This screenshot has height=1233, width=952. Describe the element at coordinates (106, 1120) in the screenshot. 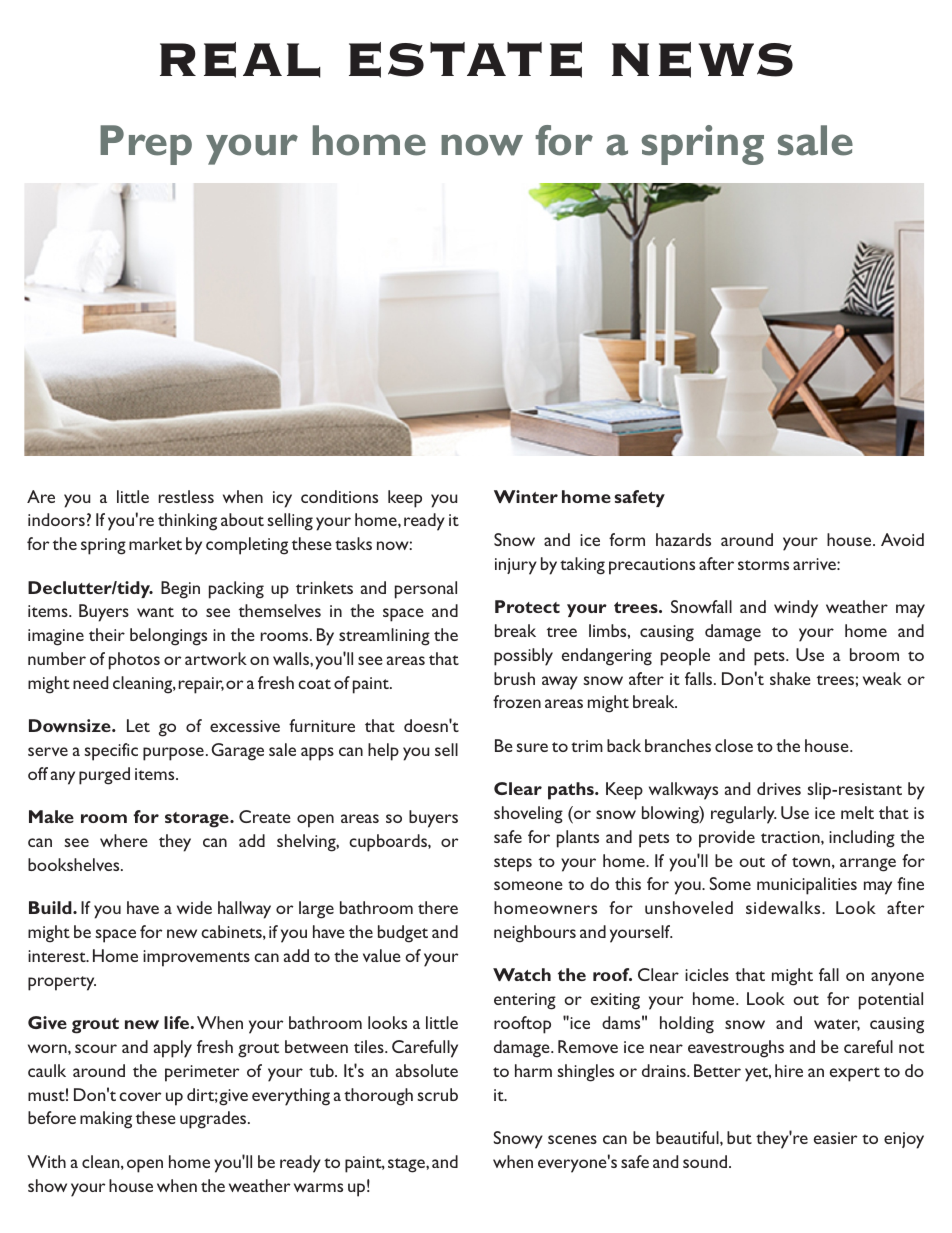

I see `making` at that location.
